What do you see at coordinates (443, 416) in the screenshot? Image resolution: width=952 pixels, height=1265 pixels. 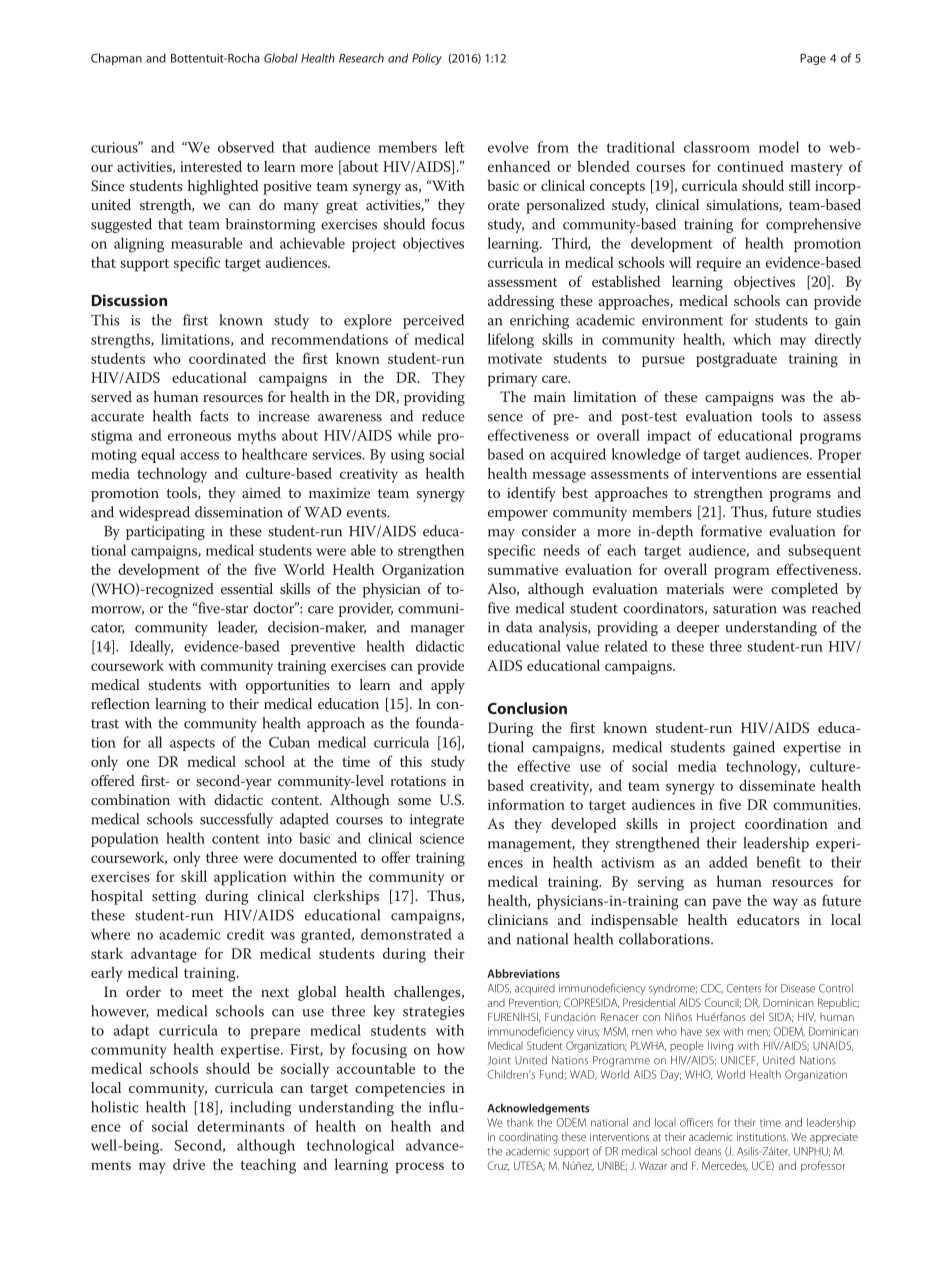 I see `reduce` at bounding box center [443, 416].
